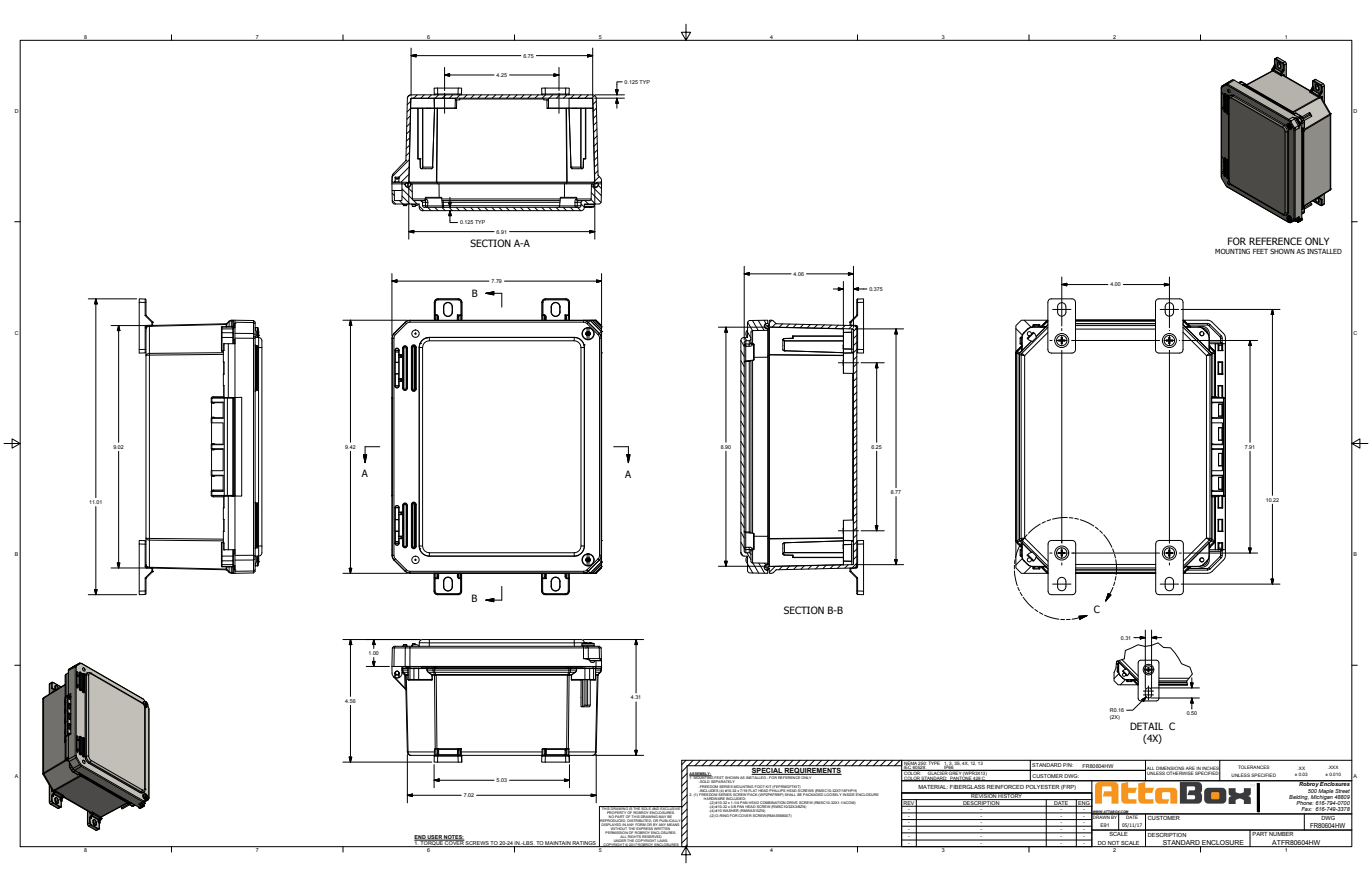 The width and height of the screenshot is (1372, 887). Describe the element at coordinates (1333, 767) in the screenshot. I see `XXX` at that location.
